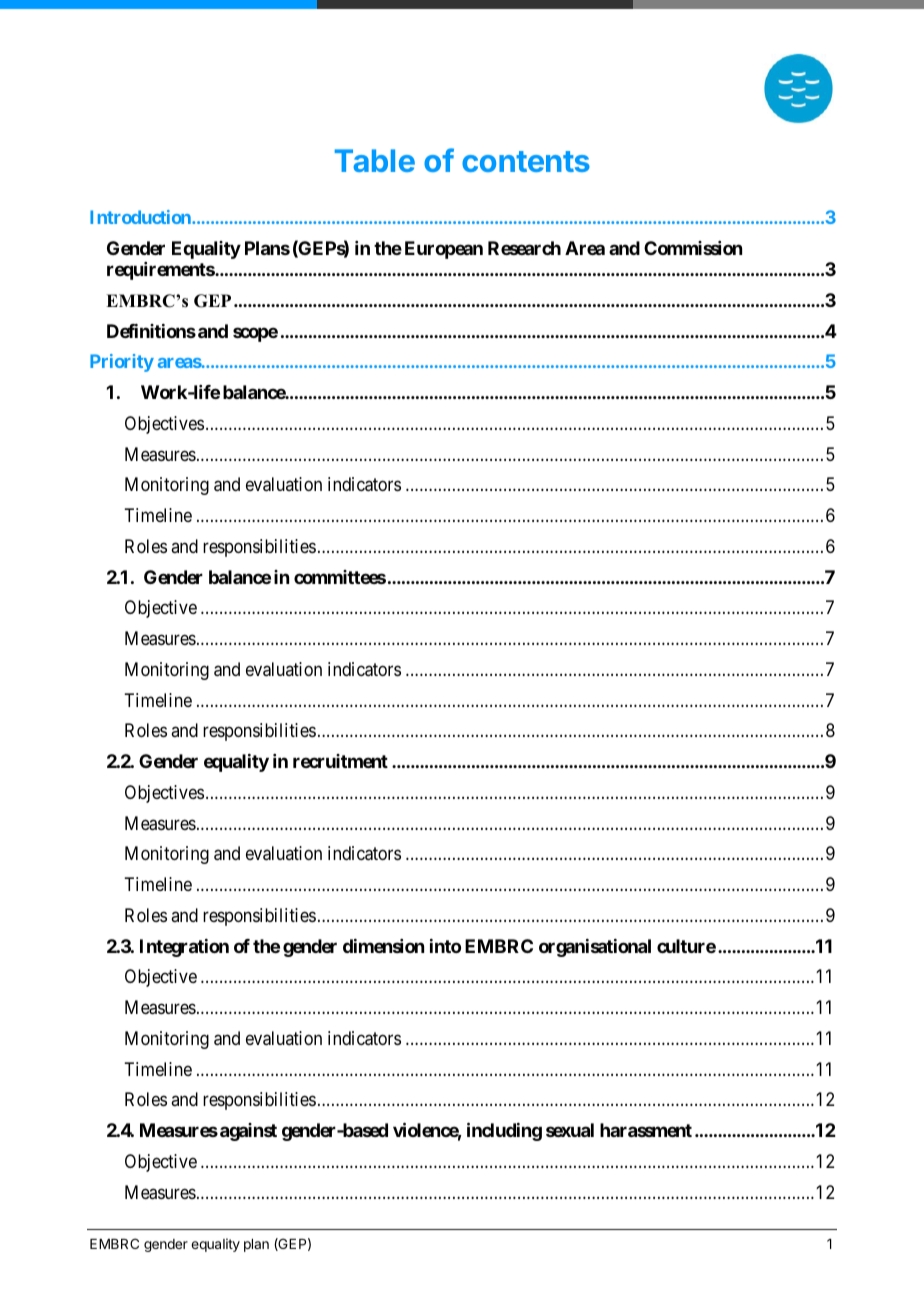  What do you see at coordinates (383, 946) in the image?
I see `dimension` at bounding box center [383, 946].
